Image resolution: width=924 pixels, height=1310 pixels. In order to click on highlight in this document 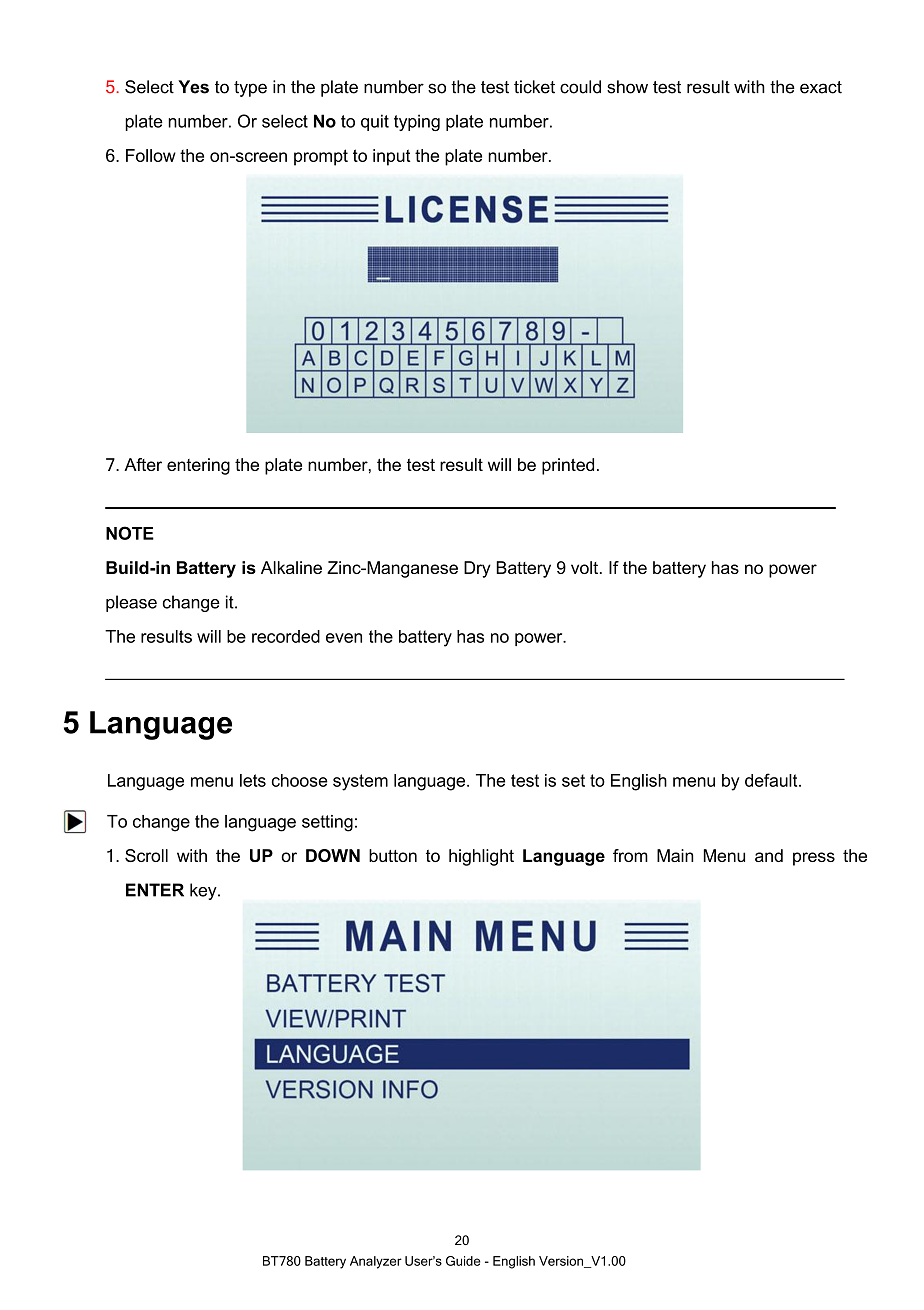, I will do `click(481, 857)`.
